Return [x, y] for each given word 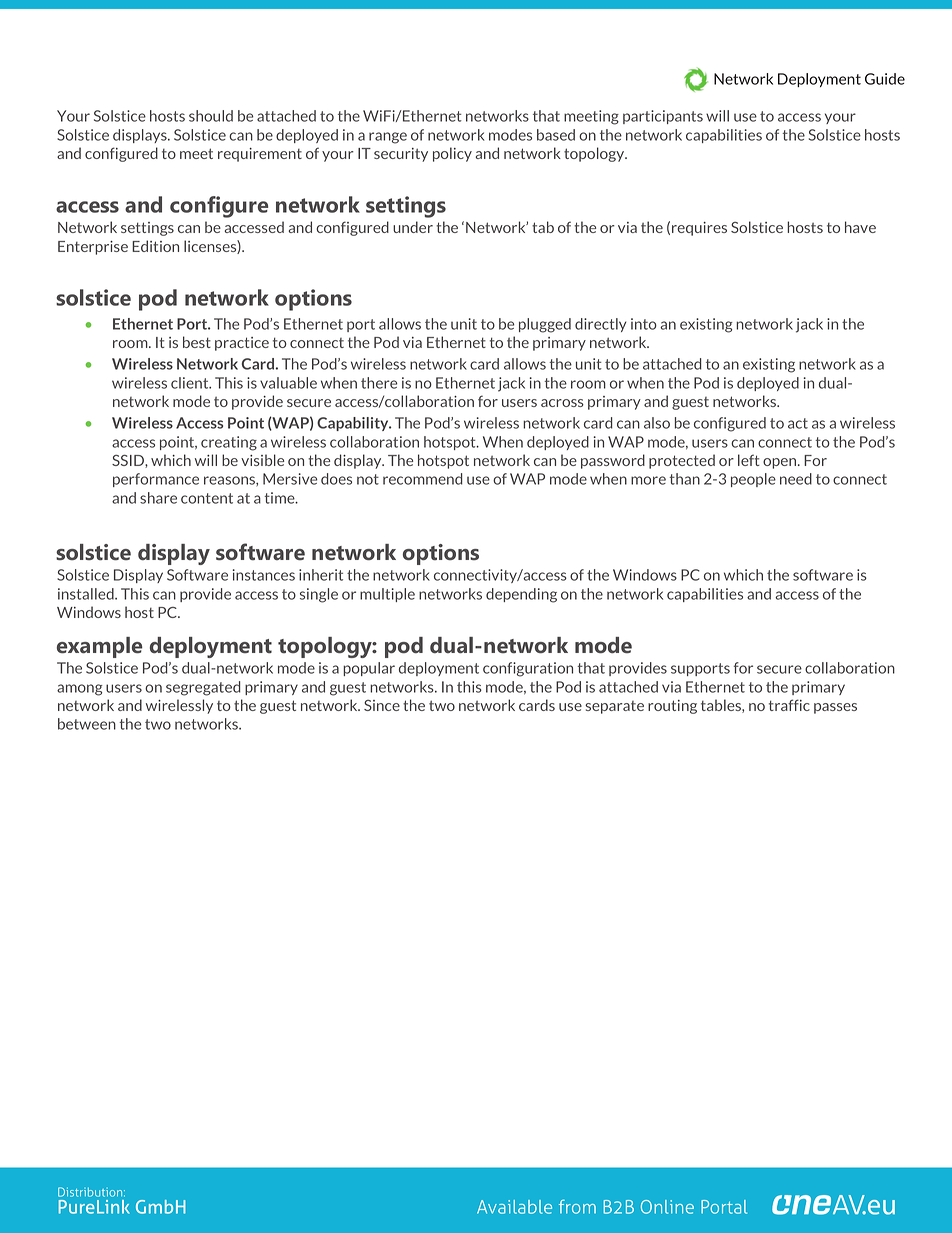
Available [514, 1207]
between [87, 724]
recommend [423, 479]
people [753, 480]
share [158, 498]
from [577, 1206]
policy [452, 154]
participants [663, 117]
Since [382, 705]
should [211, 116]
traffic [789, 705]
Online [667, 1207]
